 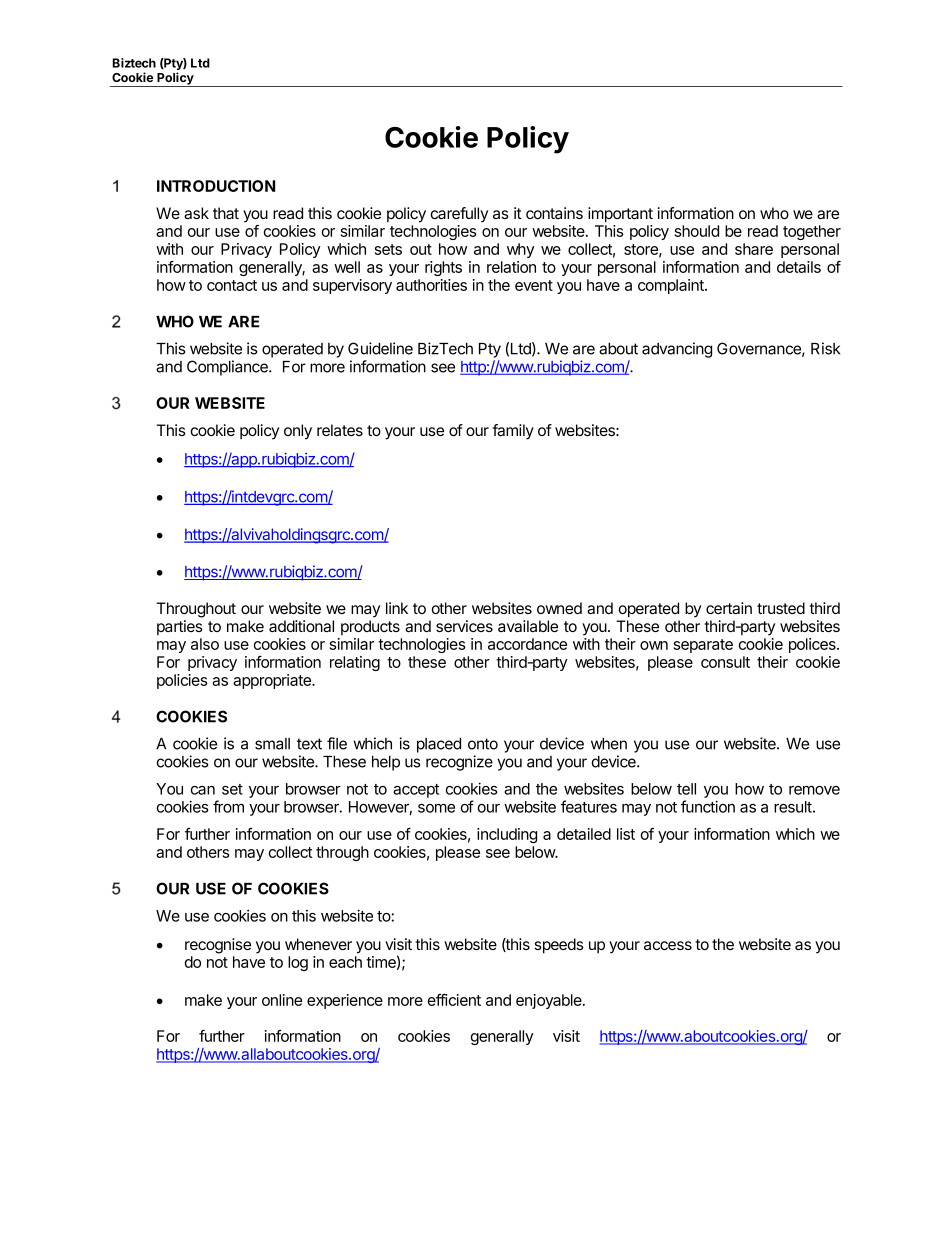 What do you see at coordinates (298, 432) in the page?
I see `only` at bounding box center [298, 432].
